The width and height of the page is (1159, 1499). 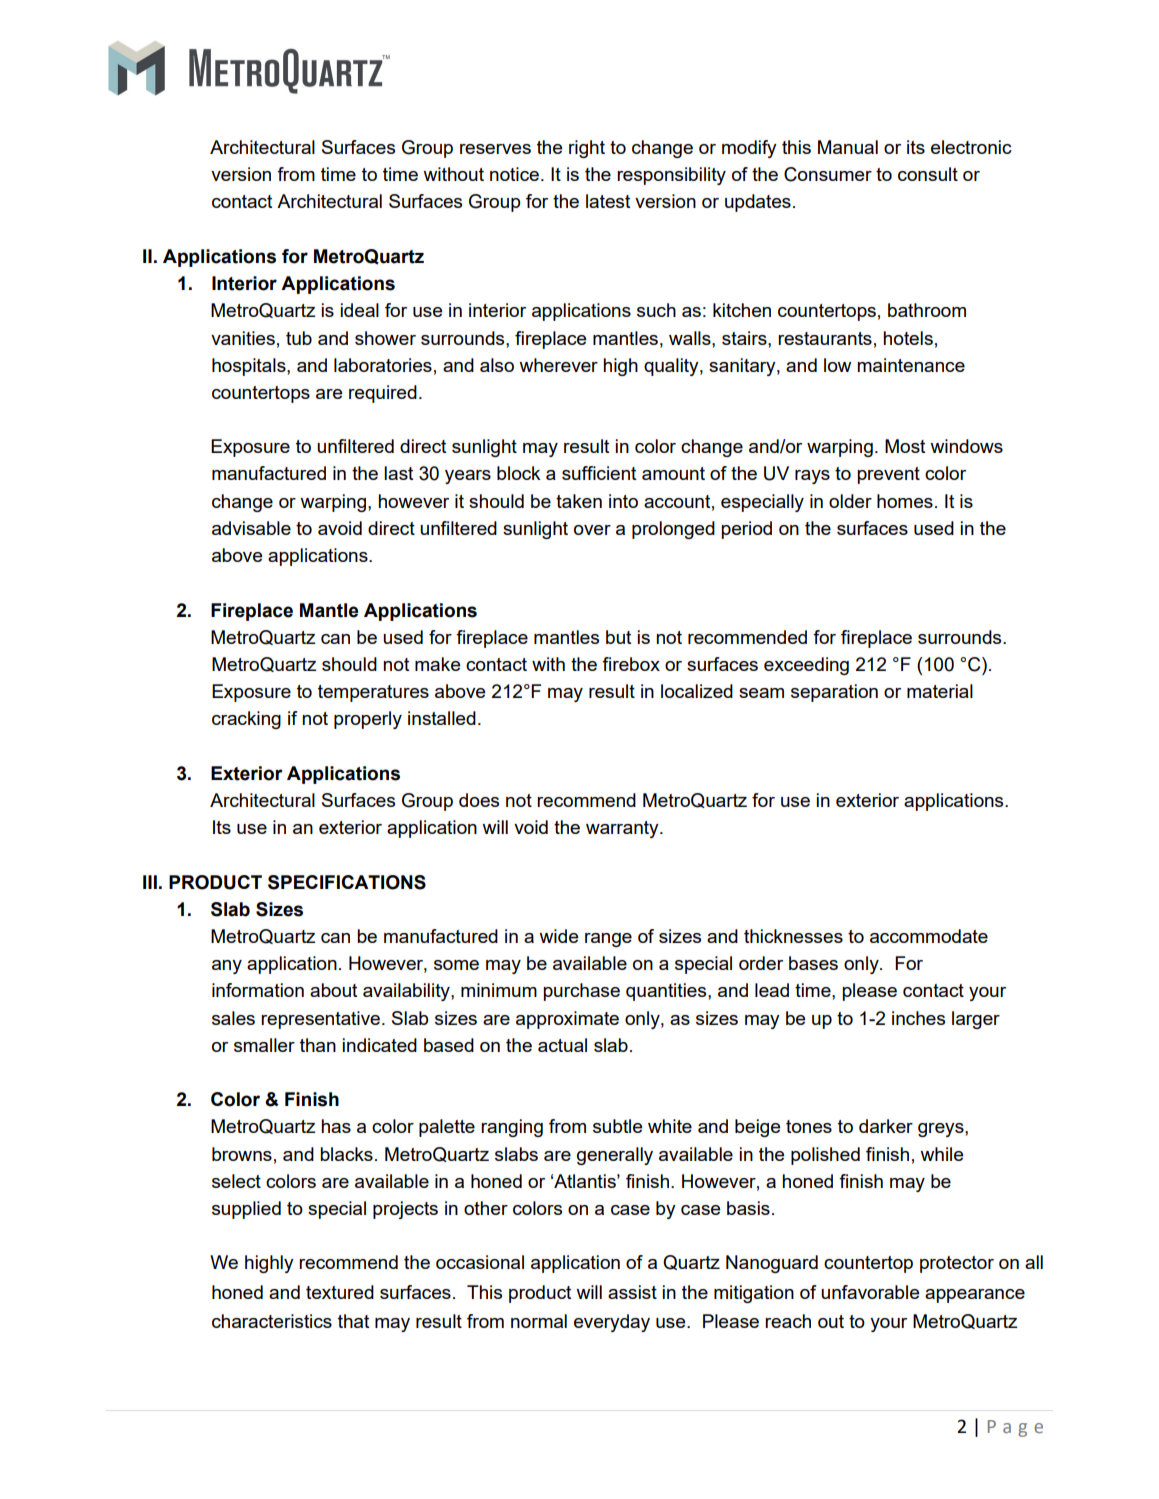 I want to click on warranty, so click(x=623, y=829).
